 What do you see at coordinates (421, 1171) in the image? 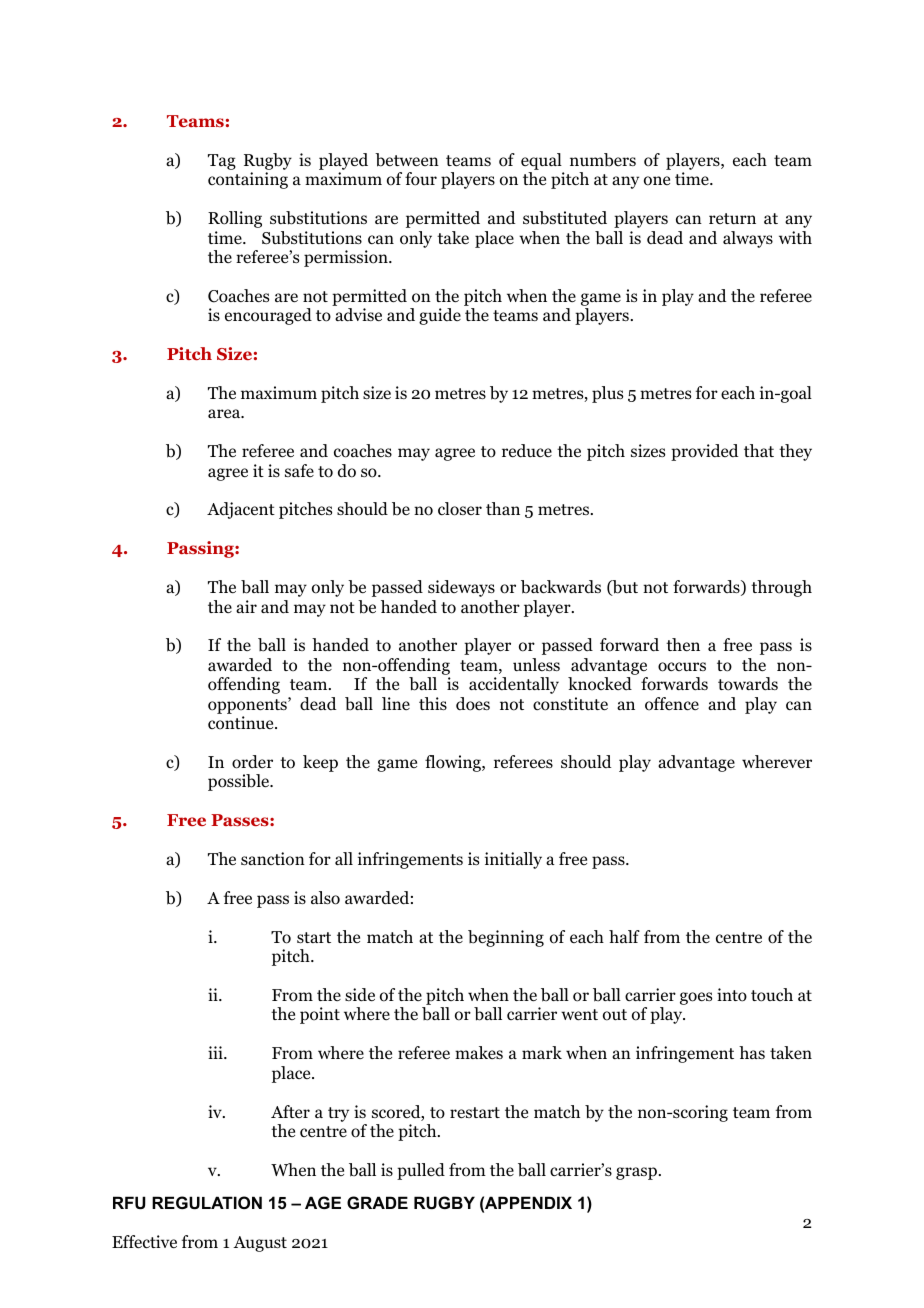
I see `pulled` at bounding box center [421, 1171].
